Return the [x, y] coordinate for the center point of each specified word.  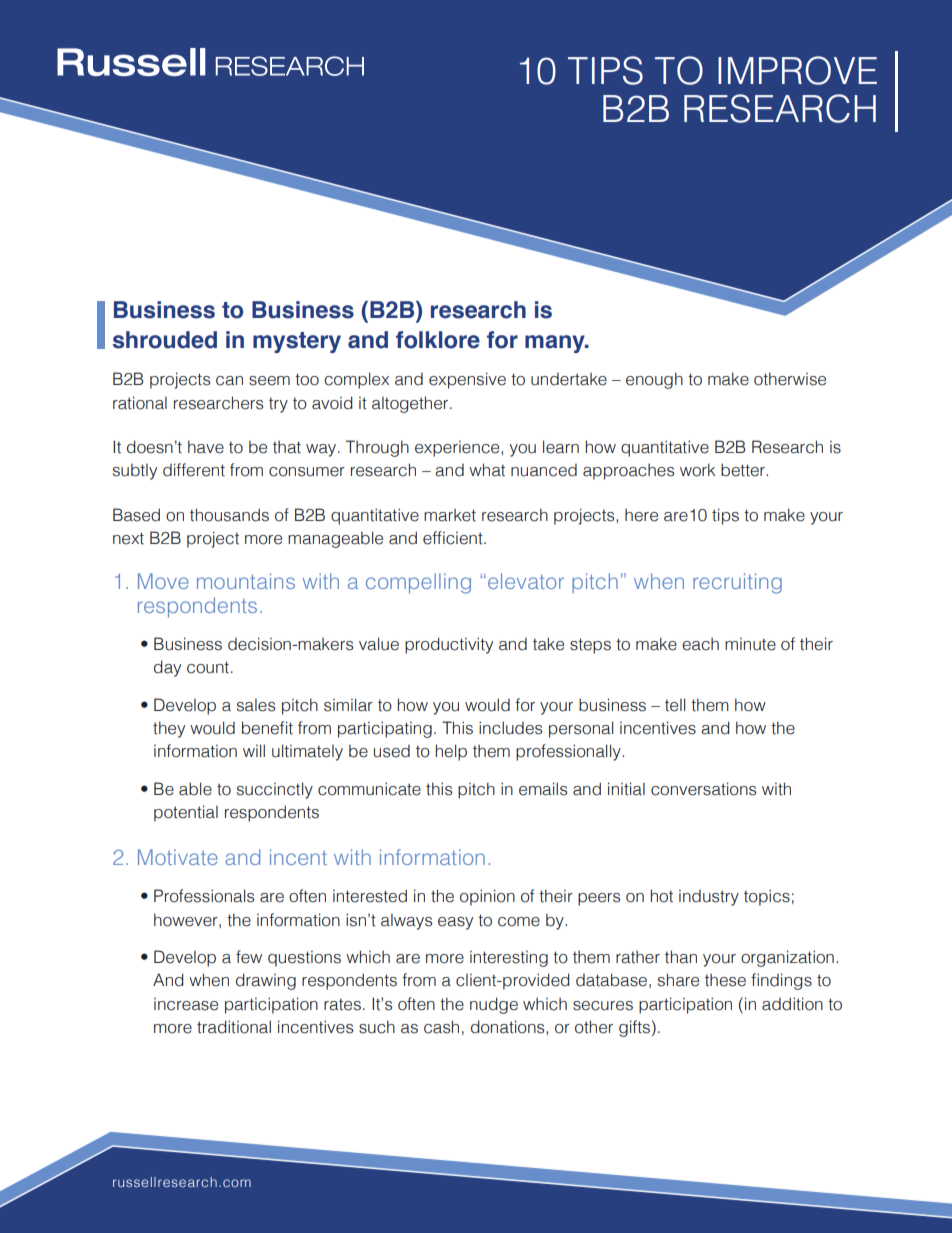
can [229, 381]
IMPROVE [797, 70]
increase [186, 1004]
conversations [703, 789]
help [451, 752]
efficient [454, 538]
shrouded [165, 340]
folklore [438, 340]
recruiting [737, 583]
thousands [229, 515]
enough [654, 380]
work [697, 470]
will [254, 750]
